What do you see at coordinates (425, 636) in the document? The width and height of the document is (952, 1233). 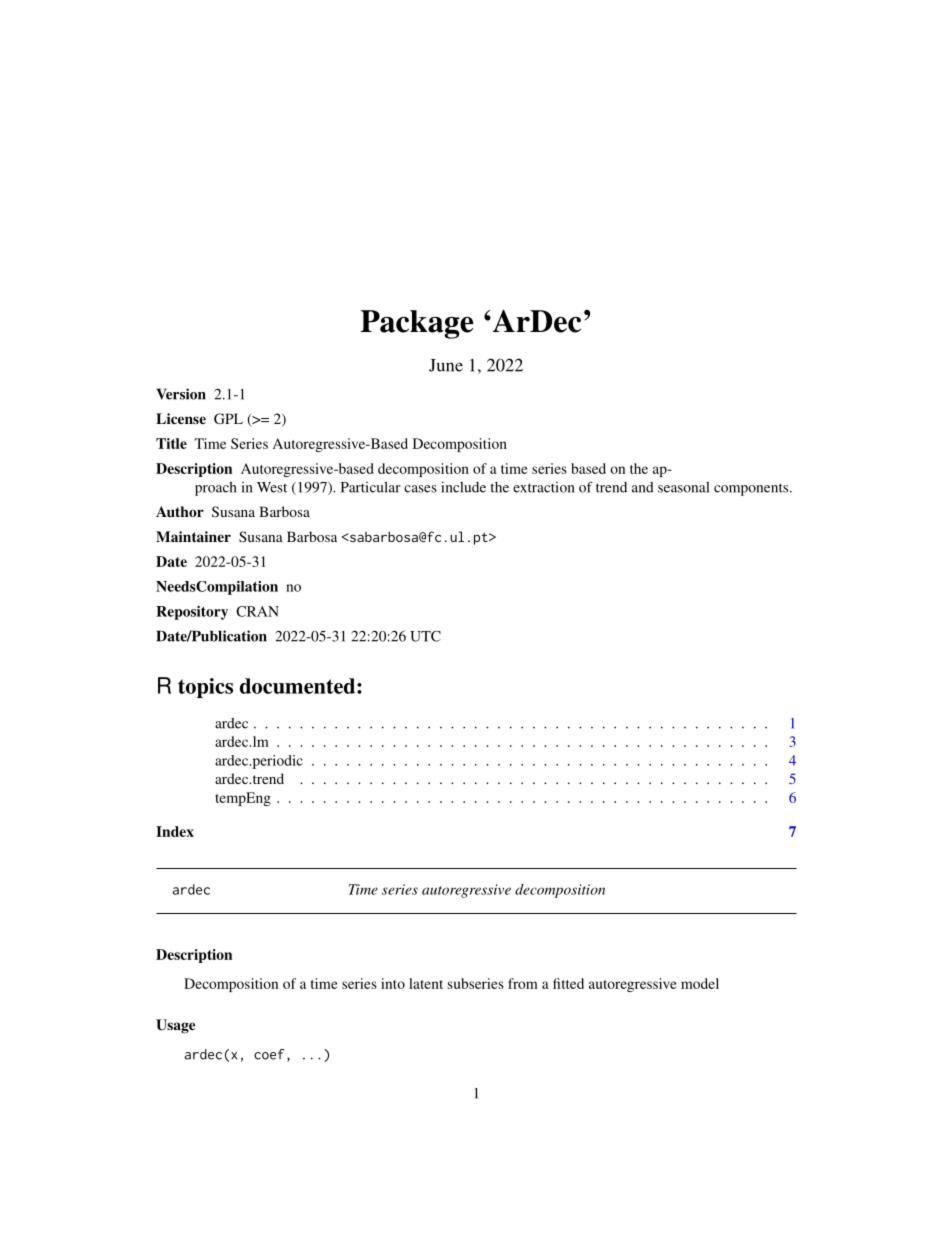 I see `UTC` at bounding box center [425, 636].
